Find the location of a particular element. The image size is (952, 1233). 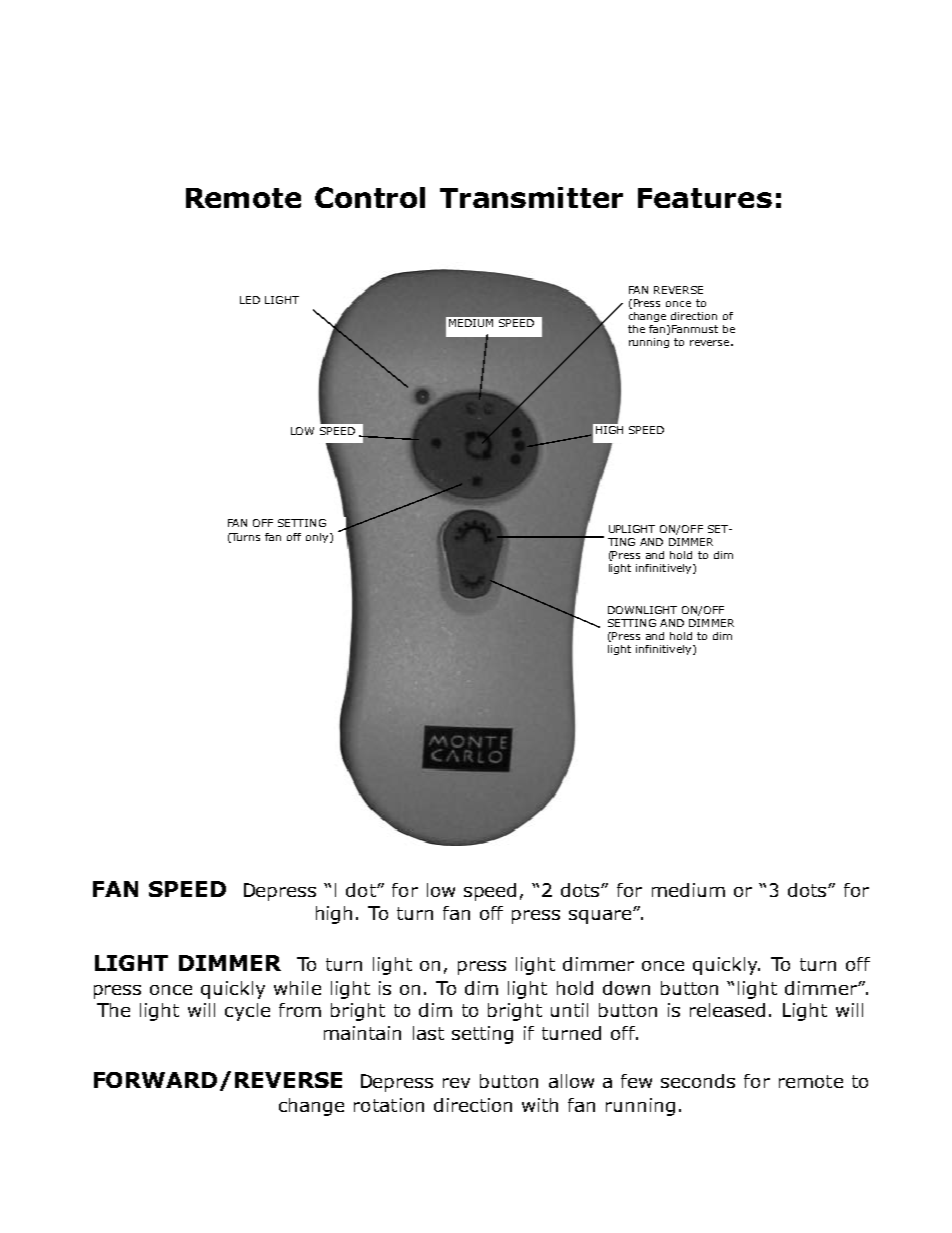

until is located at coordinates (569, 1010).
